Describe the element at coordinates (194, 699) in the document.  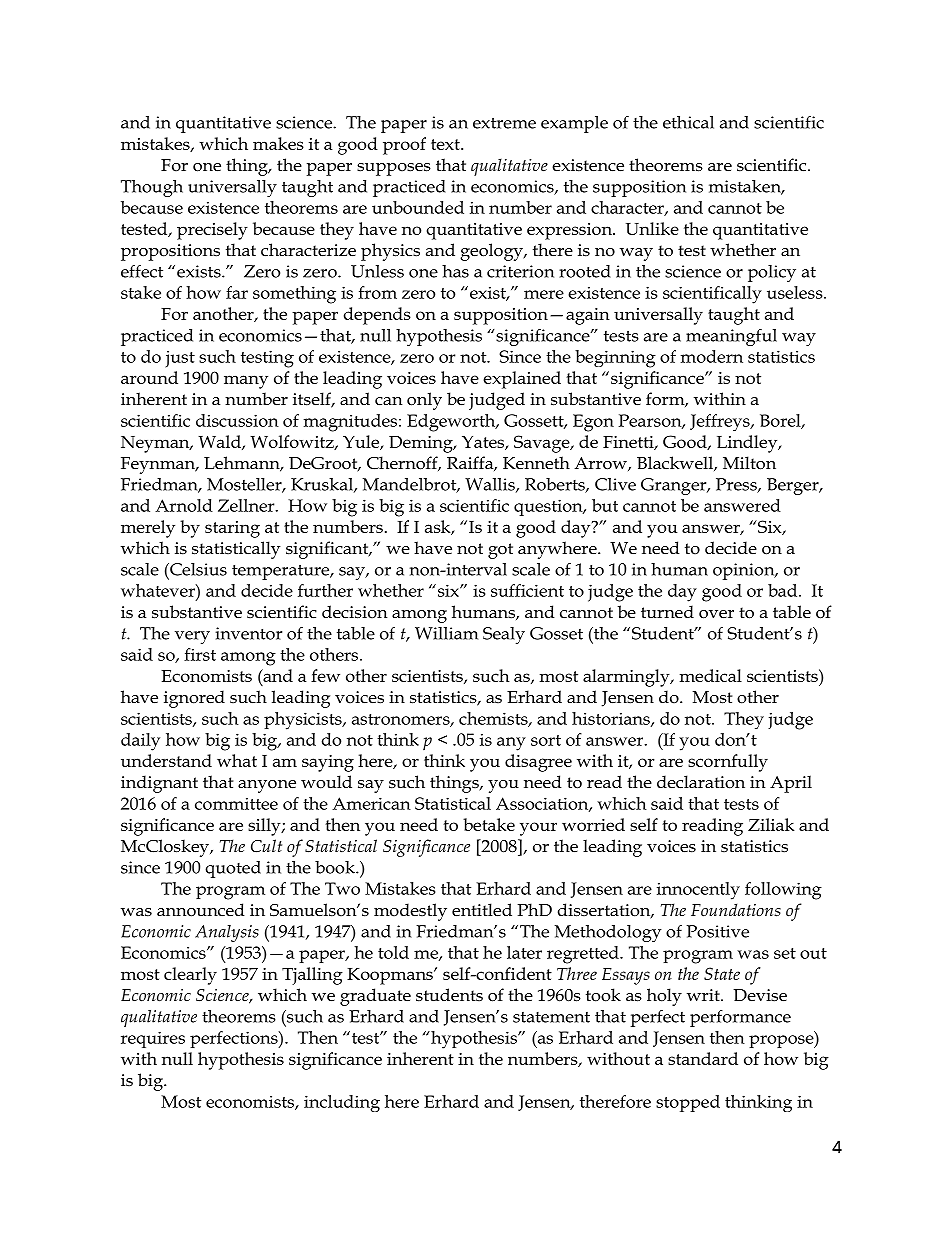
I see `ignored` at that location.
